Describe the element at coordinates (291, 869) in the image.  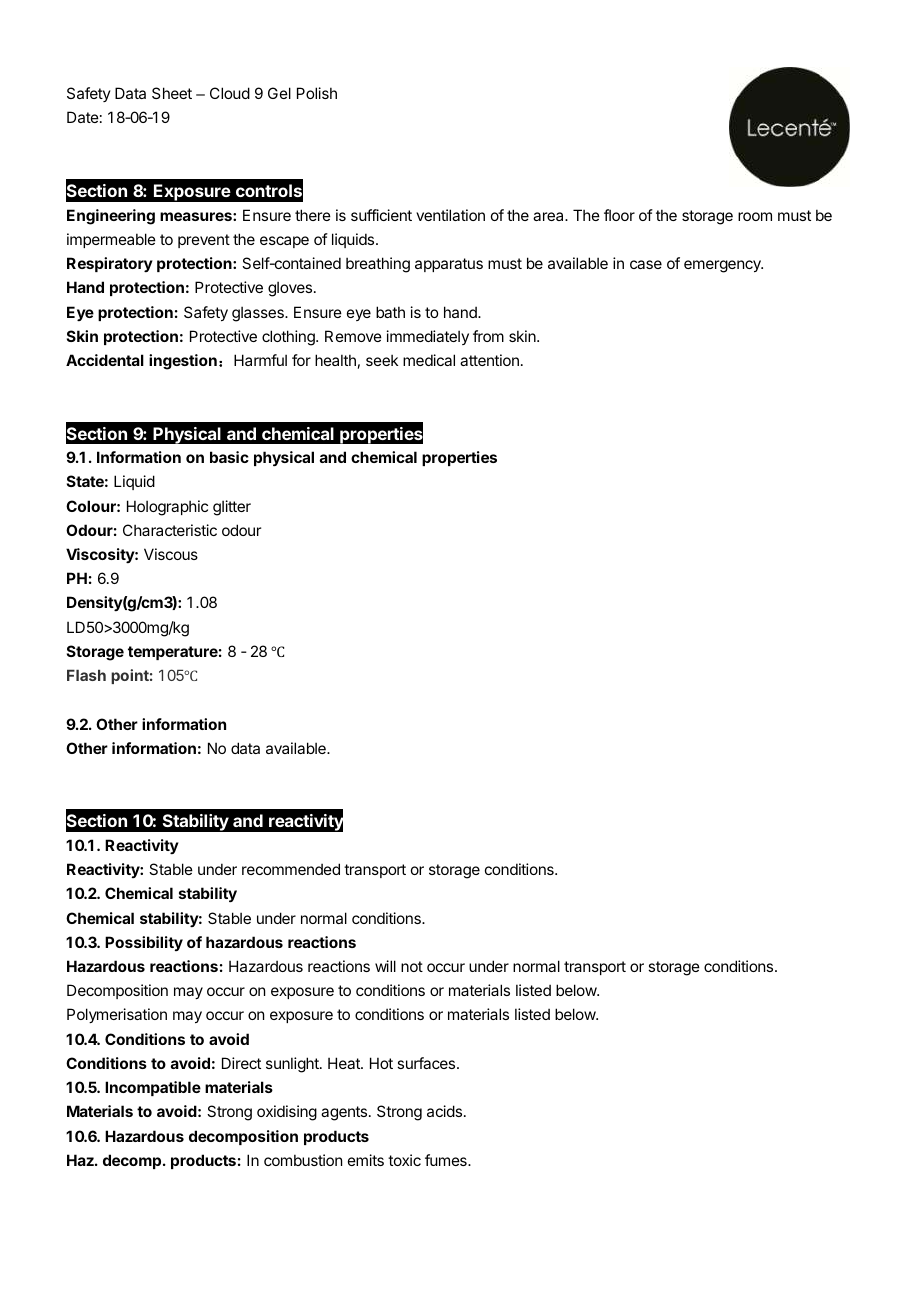
I see `recommended` at that location.
